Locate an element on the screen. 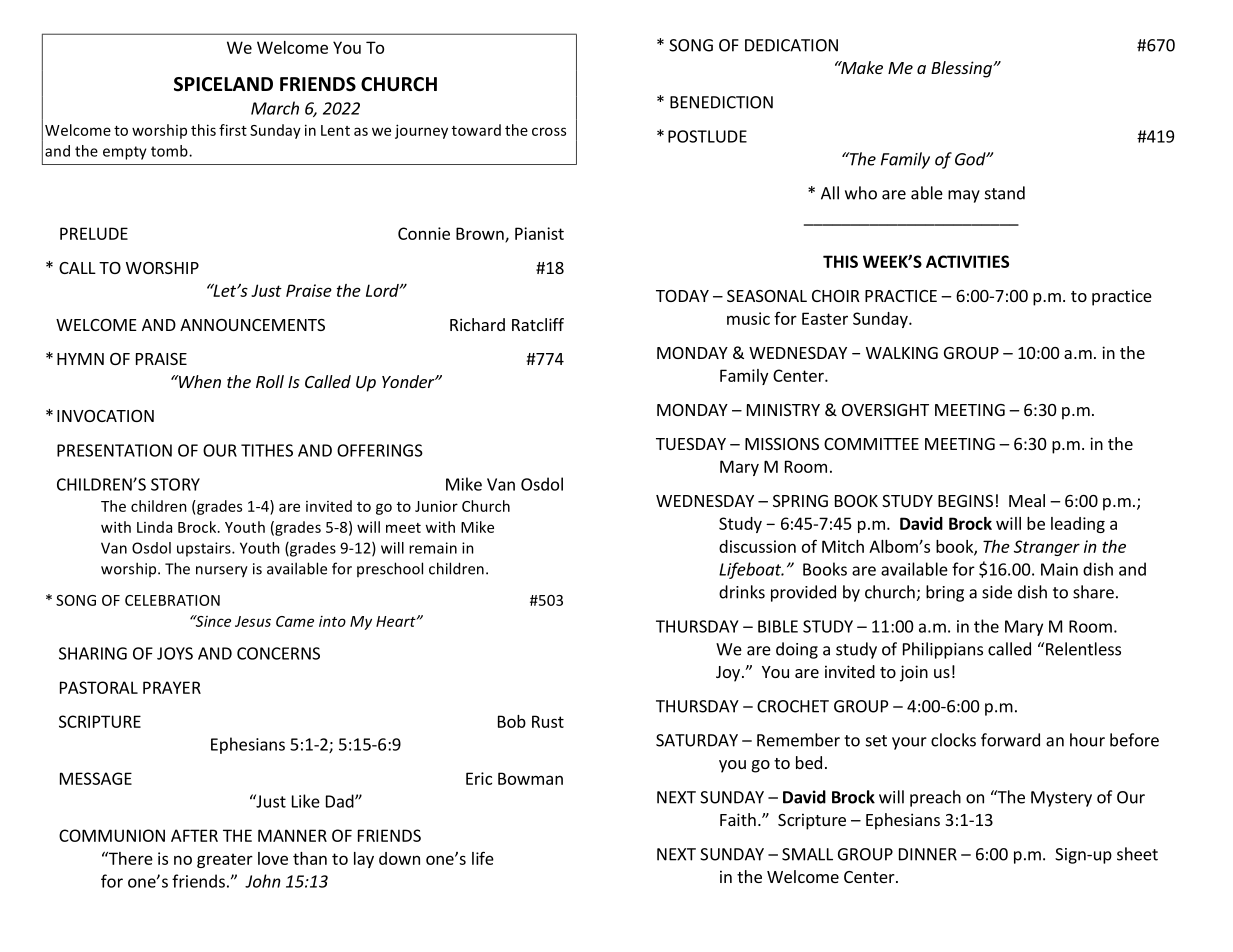 This screenshot has height=952, width=1233. Faith is located at coordinates (738, 819).
